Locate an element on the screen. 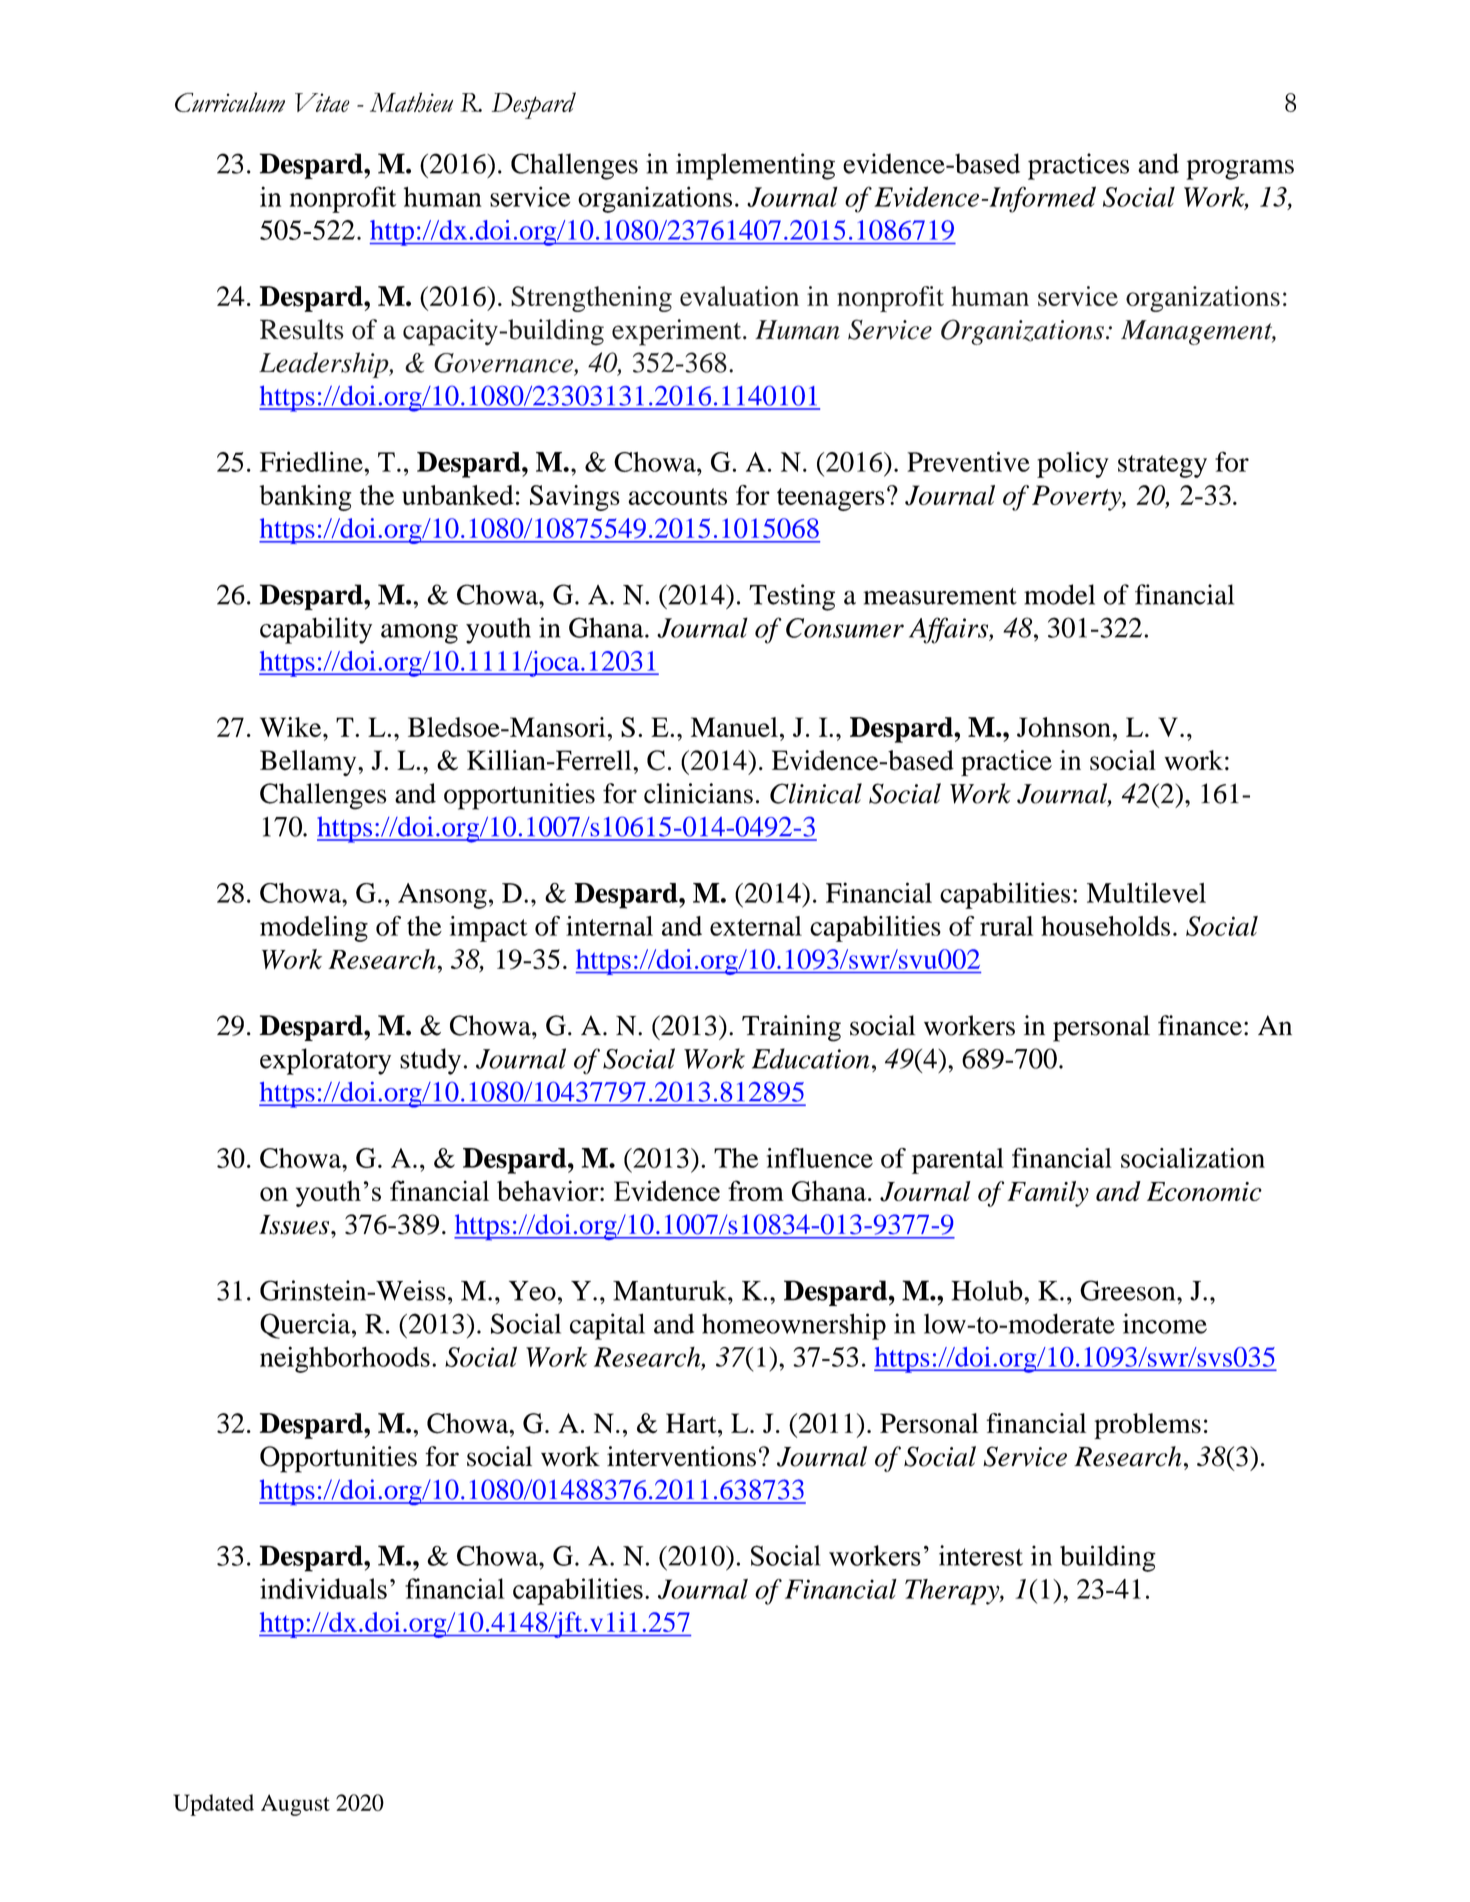  programs is located at coordinates (1240, 170).
